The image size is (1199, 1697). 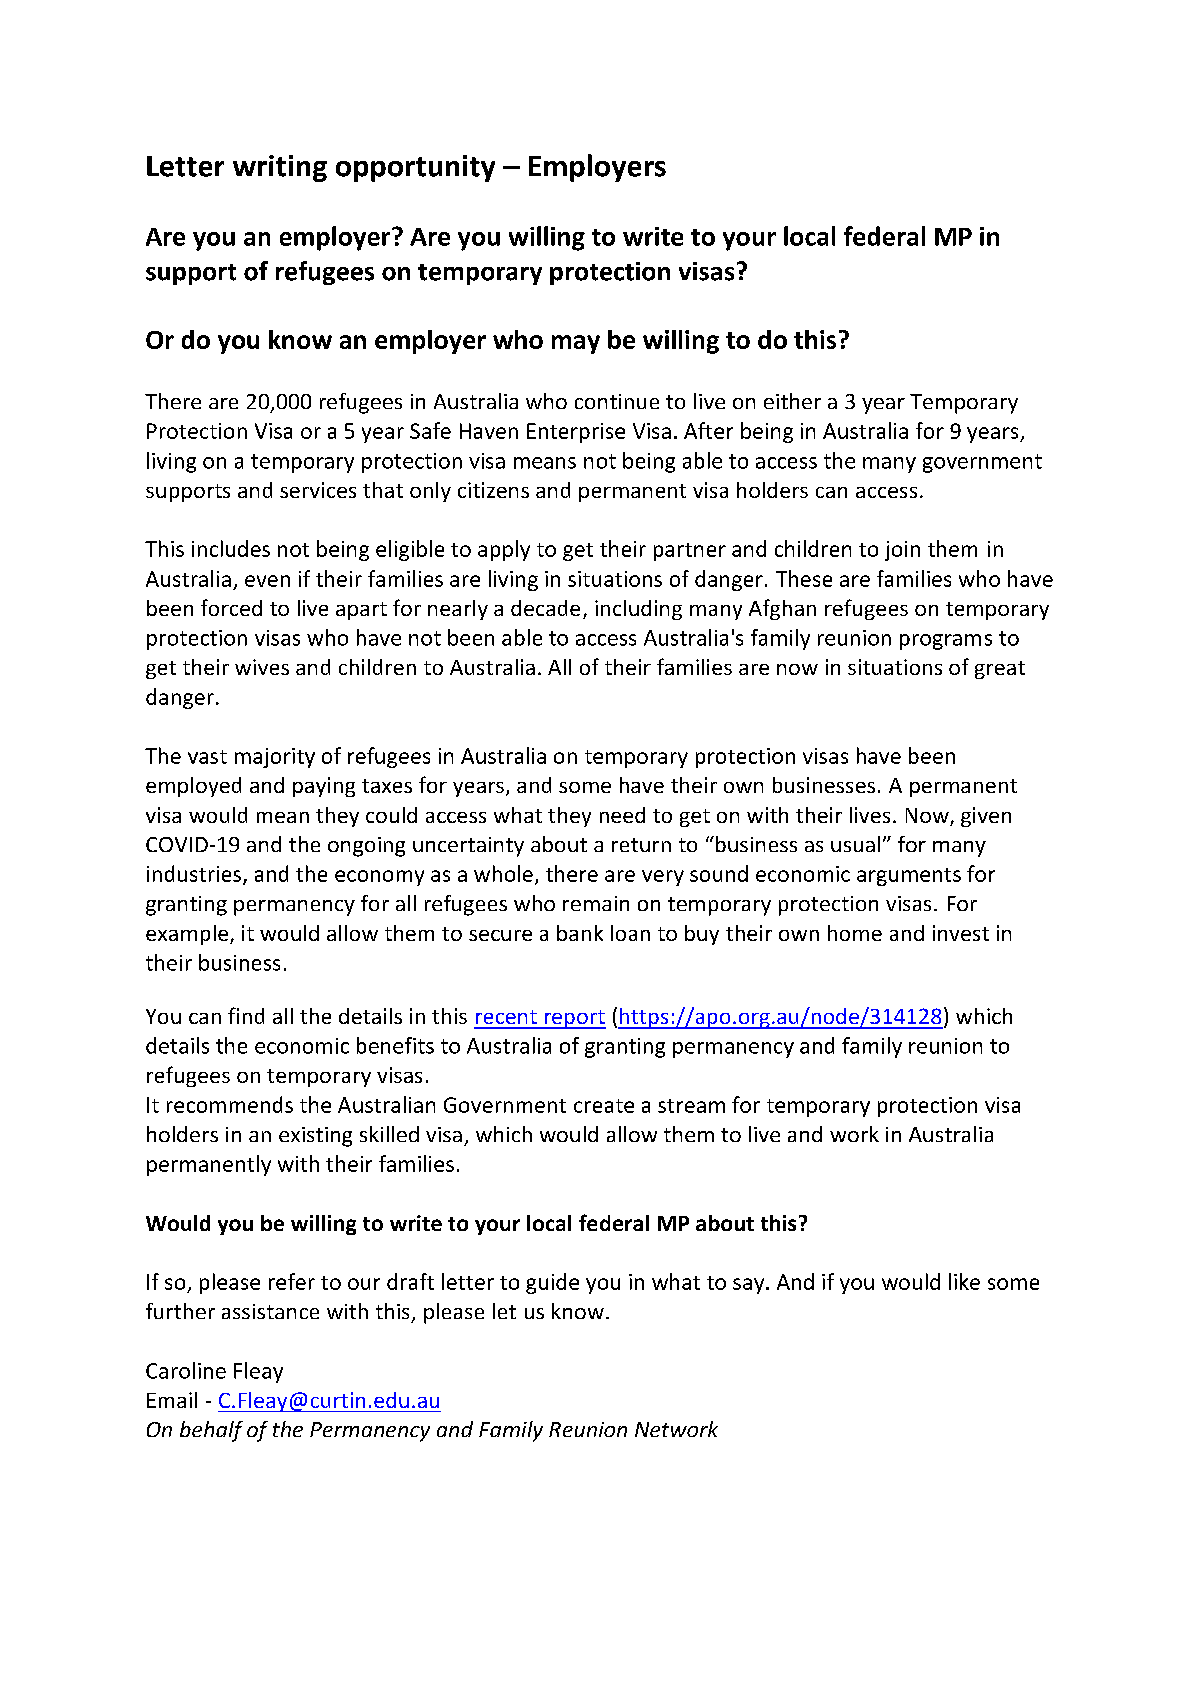 I want to click on create, so click(x=604, y=1106).
